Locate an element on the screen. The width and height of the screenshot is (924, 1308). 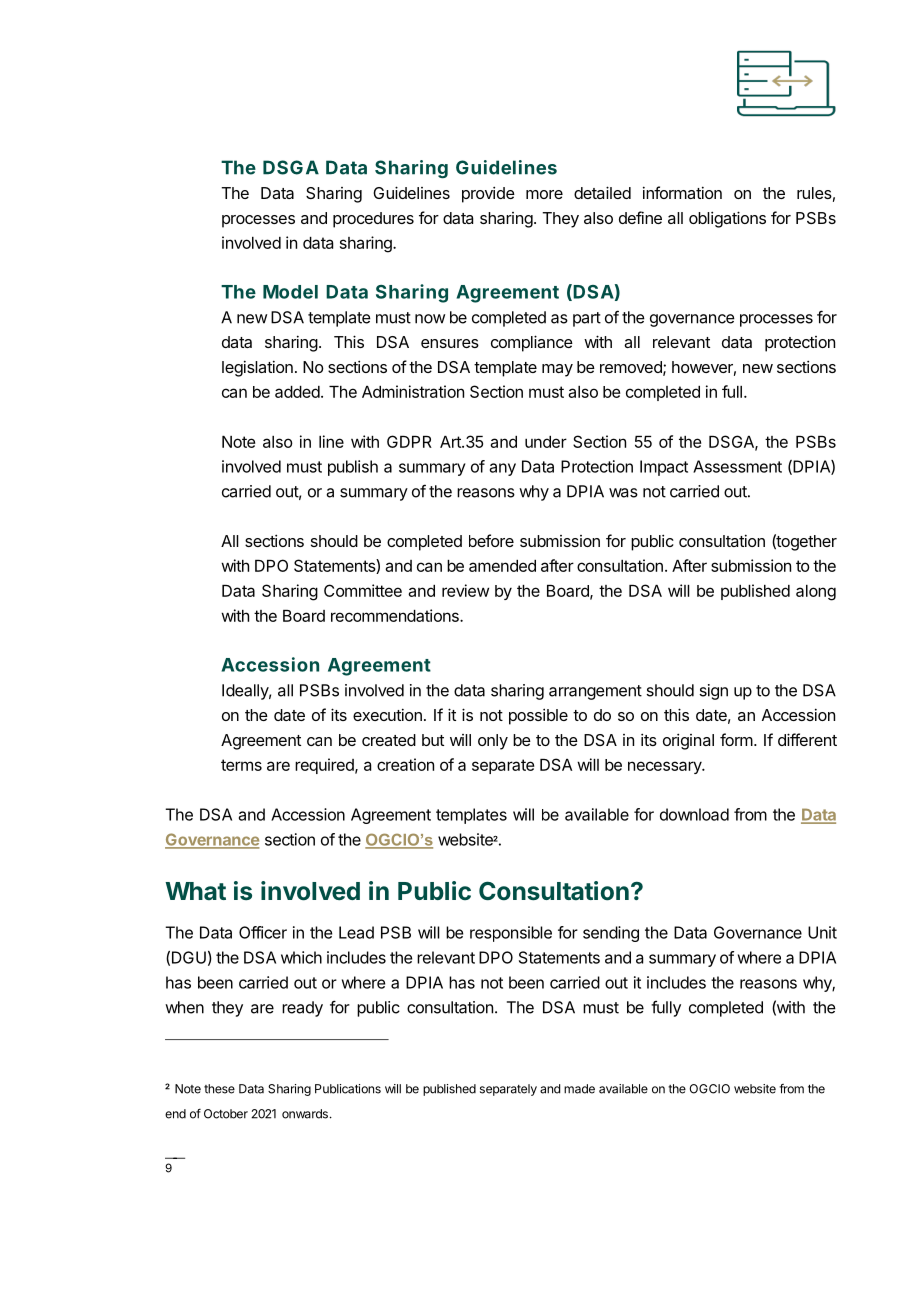
Assessment is located at coordinates (737, 466).
